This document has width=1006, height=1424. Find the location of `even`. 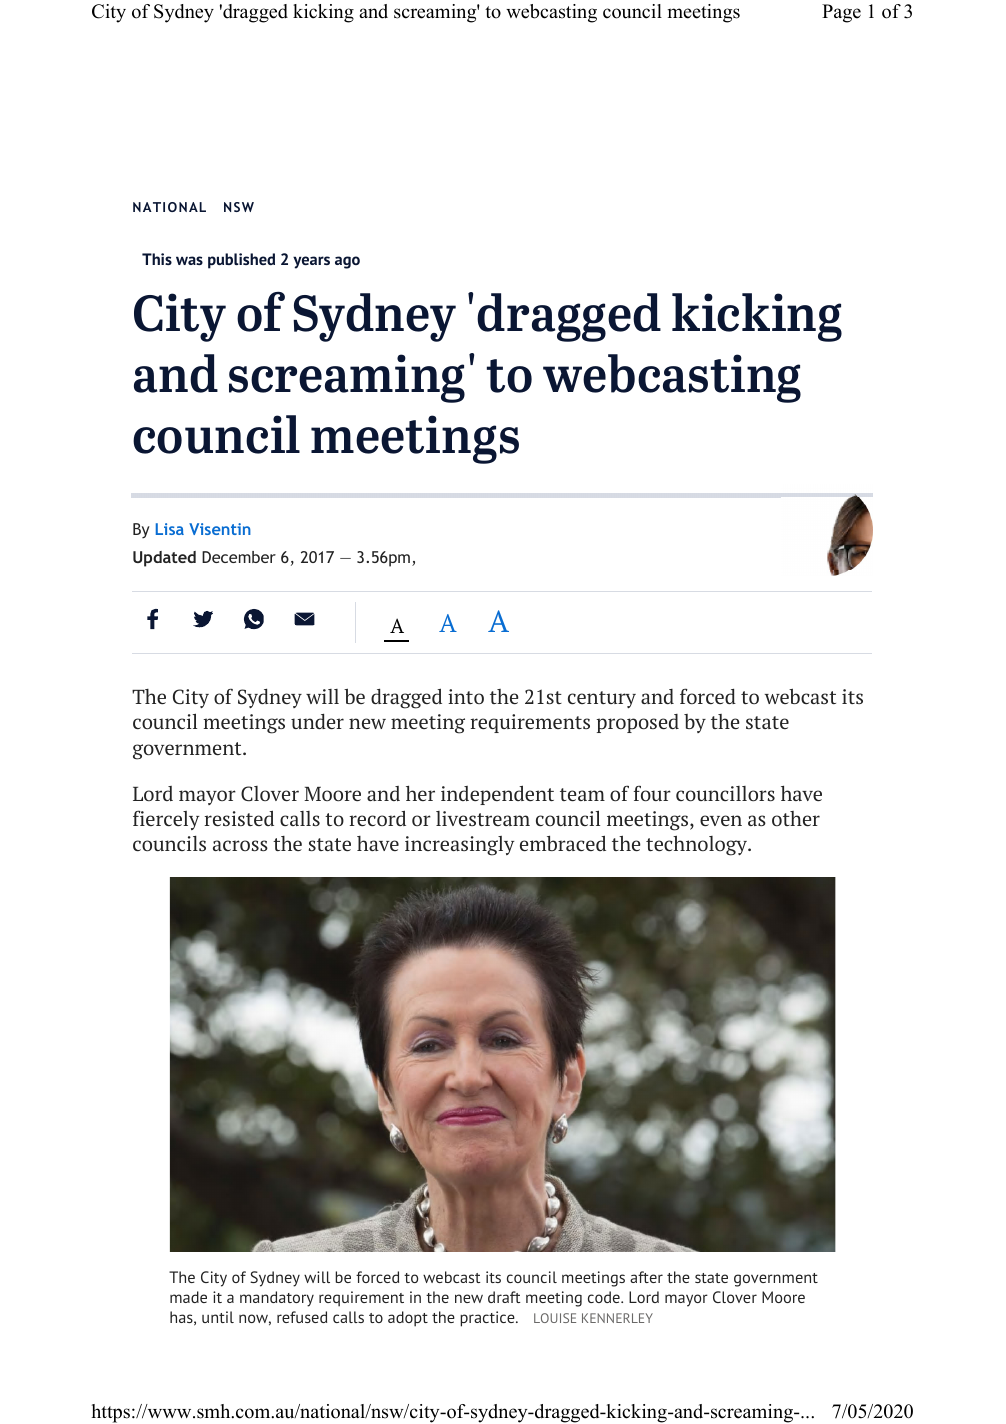

even is located at coordinates (721, 820).
